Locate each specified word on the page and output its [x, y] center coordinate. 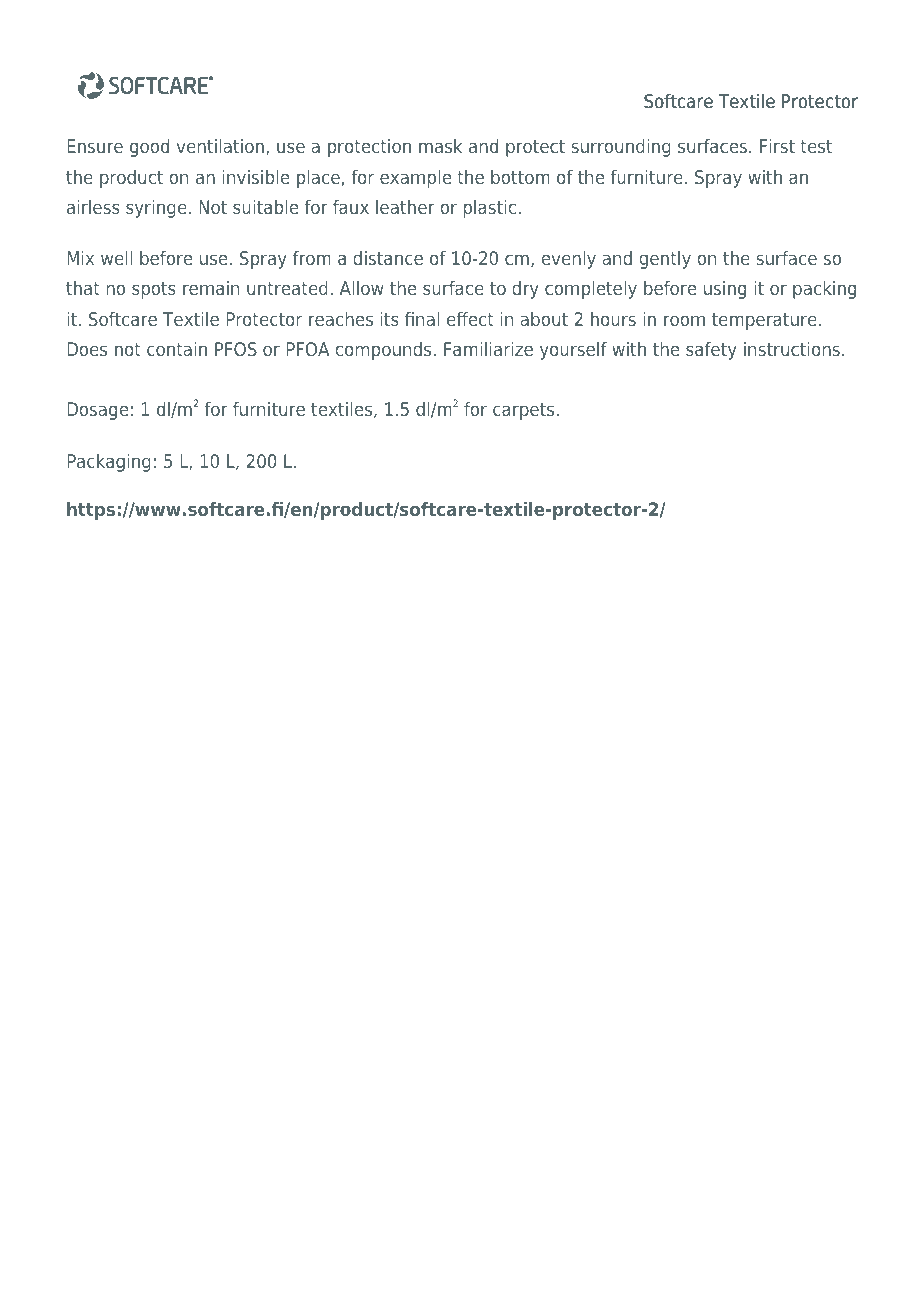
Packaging [109, 463]
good [149, 148]
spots [154, 290]
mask [440, 146]
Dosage [97, 411]
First [777, 146]
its [390, 319]
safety [711, 351]
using [725, 290]
